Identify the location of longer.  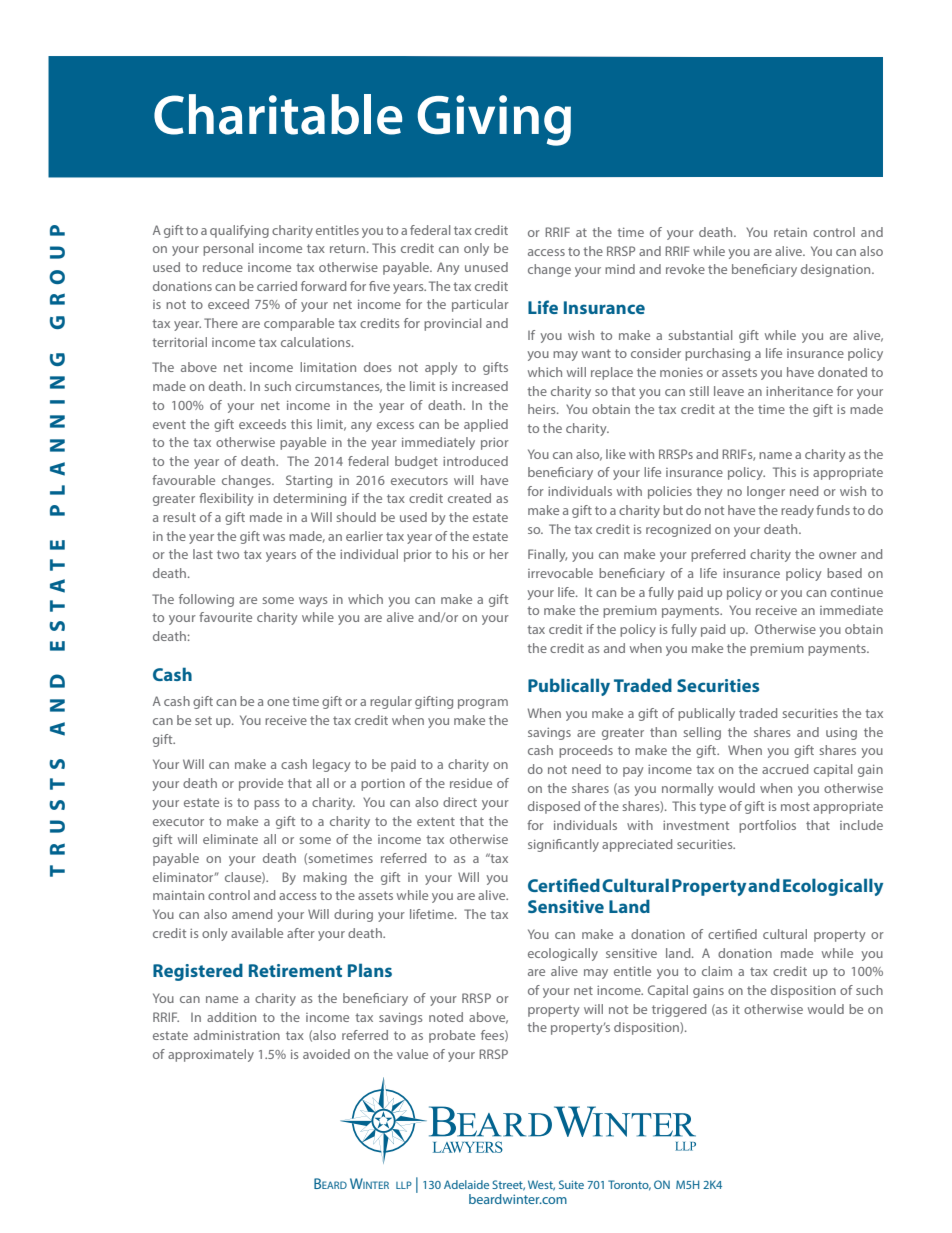
(766, 492).
